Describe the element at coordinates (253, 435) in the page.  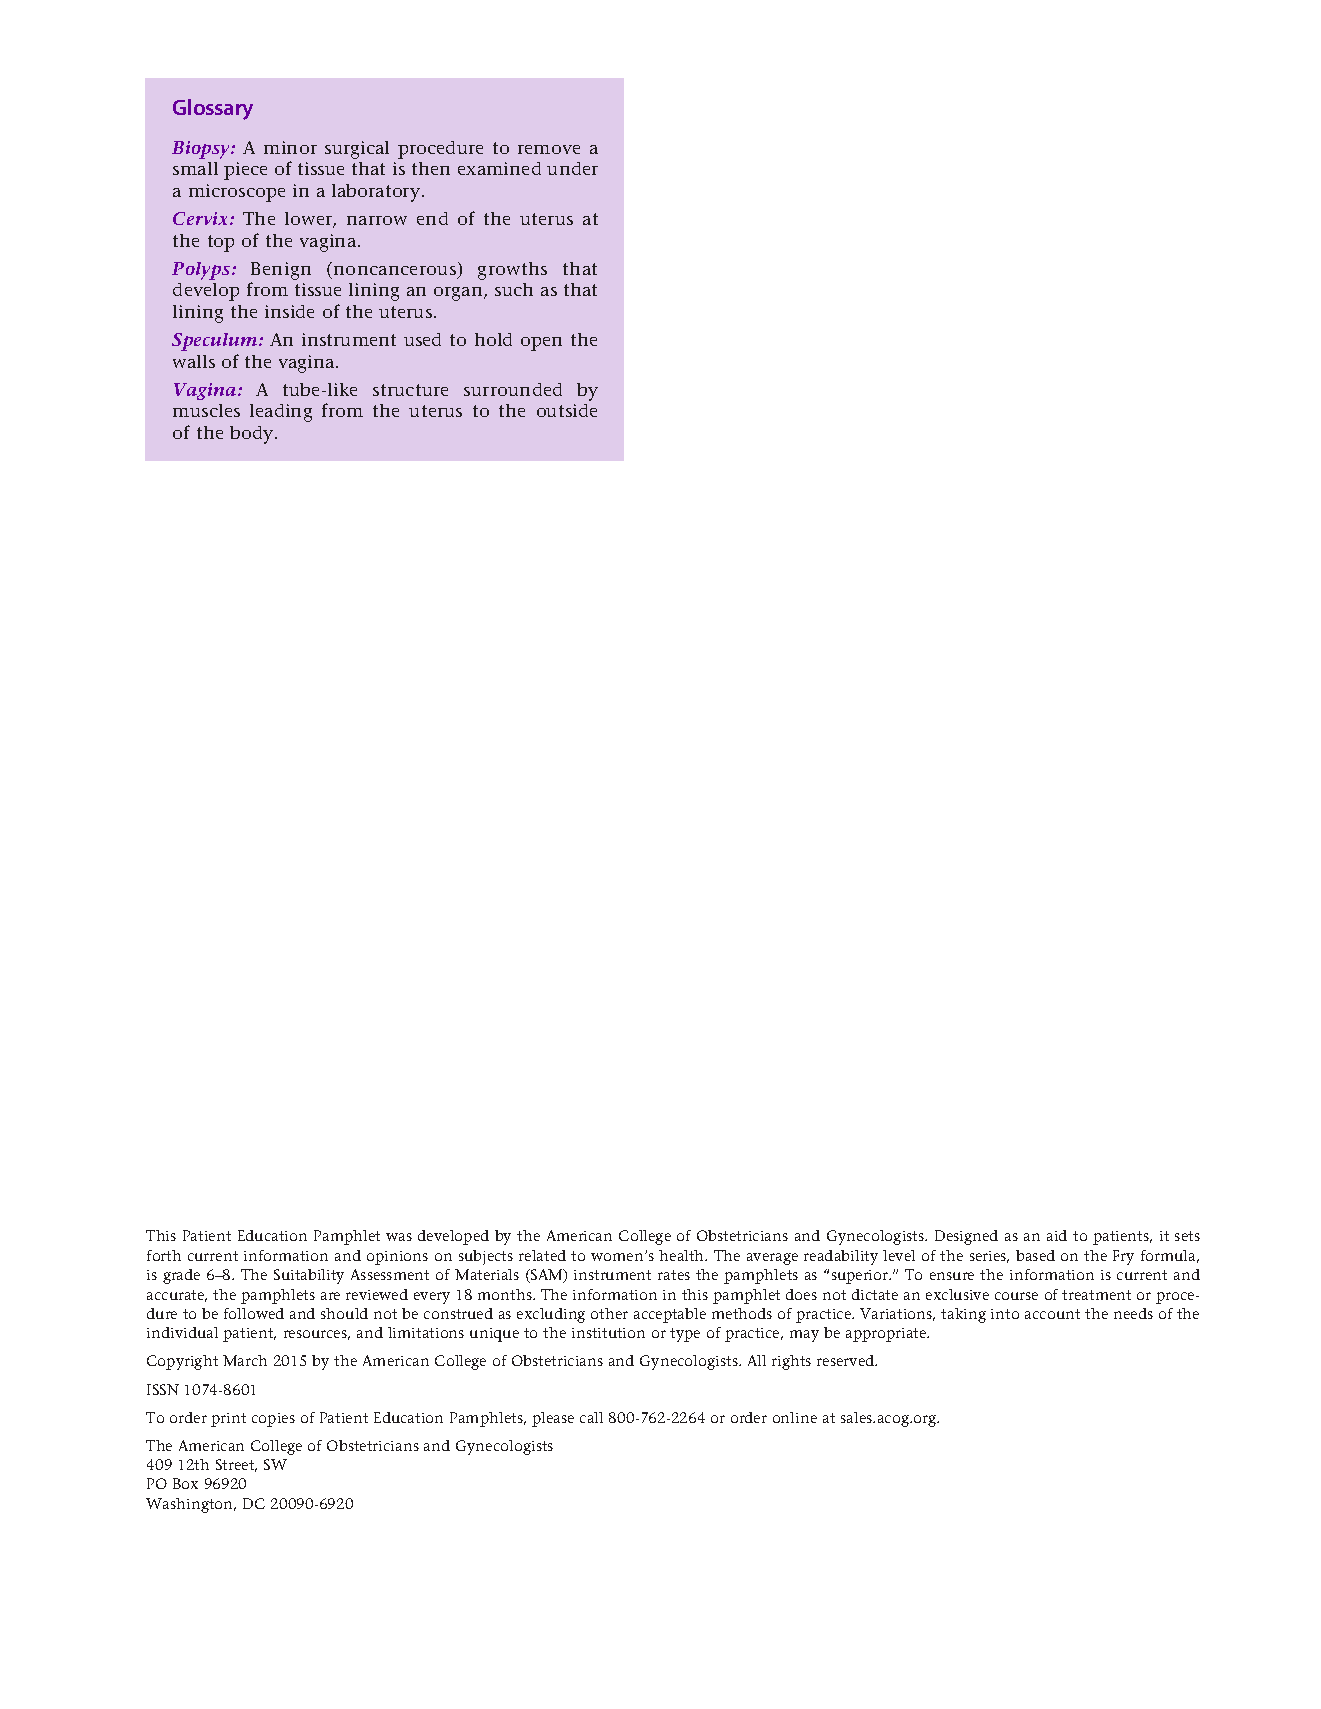
I see `body` at that location.
